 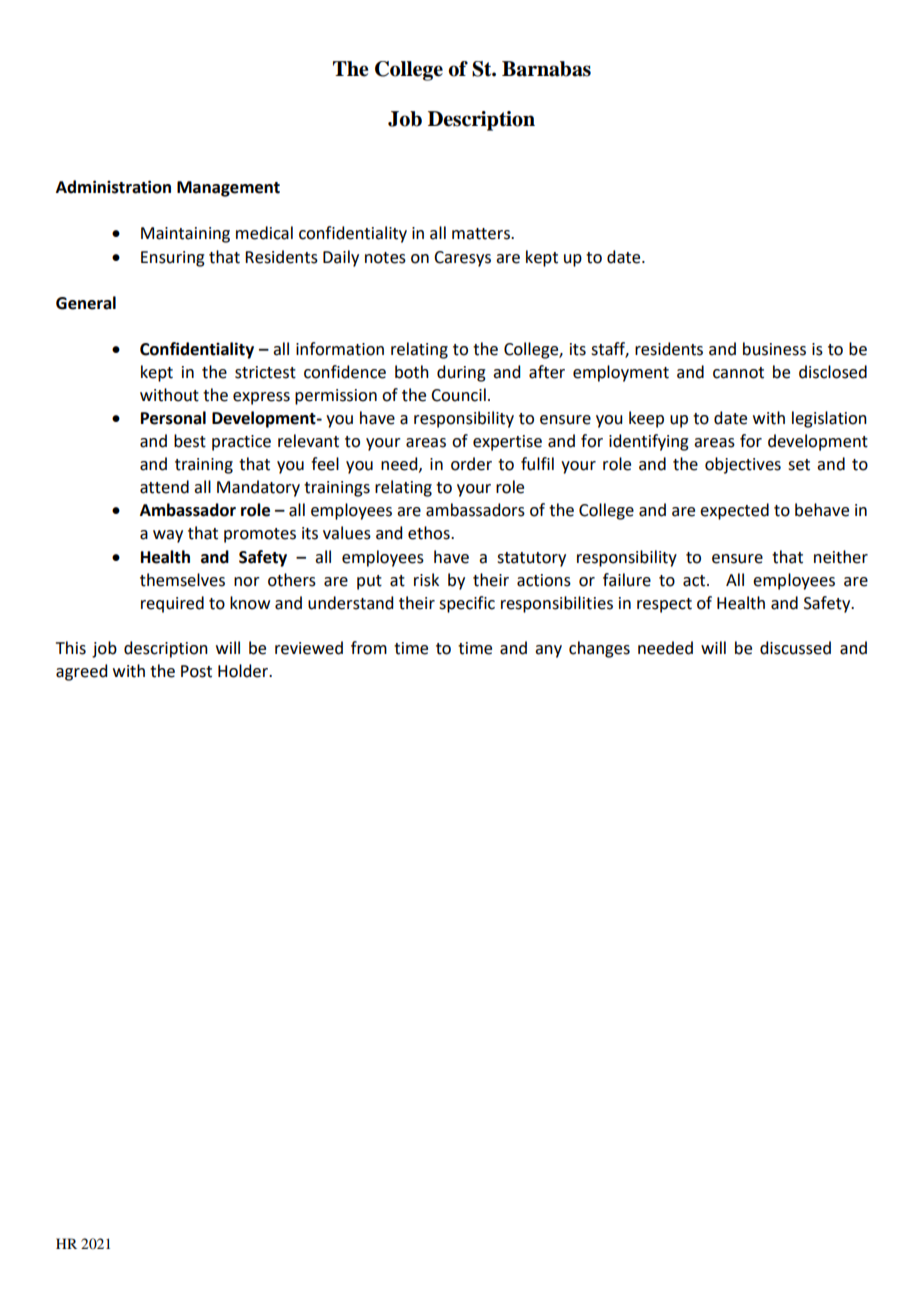 What do you see at coordinates (482, 234) in the screenshot?
I see `matters` at bounding box center [482, 234].
